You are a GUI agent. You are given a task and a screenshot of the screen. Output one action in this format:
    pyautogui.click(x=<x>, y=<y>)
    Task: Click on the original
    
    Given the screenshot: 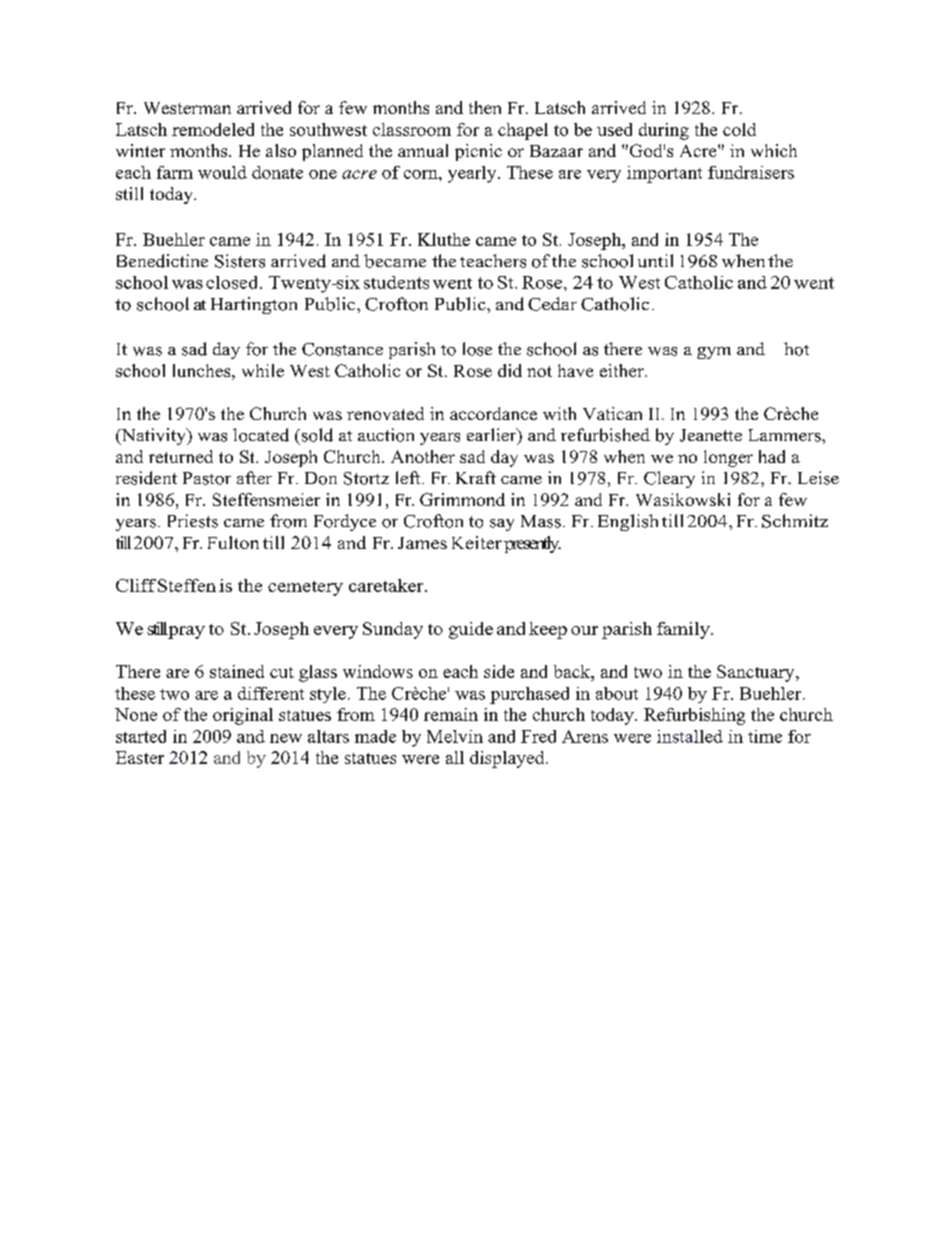 What is the action you would take?
    pyautogui.click(x=243, y=716)
